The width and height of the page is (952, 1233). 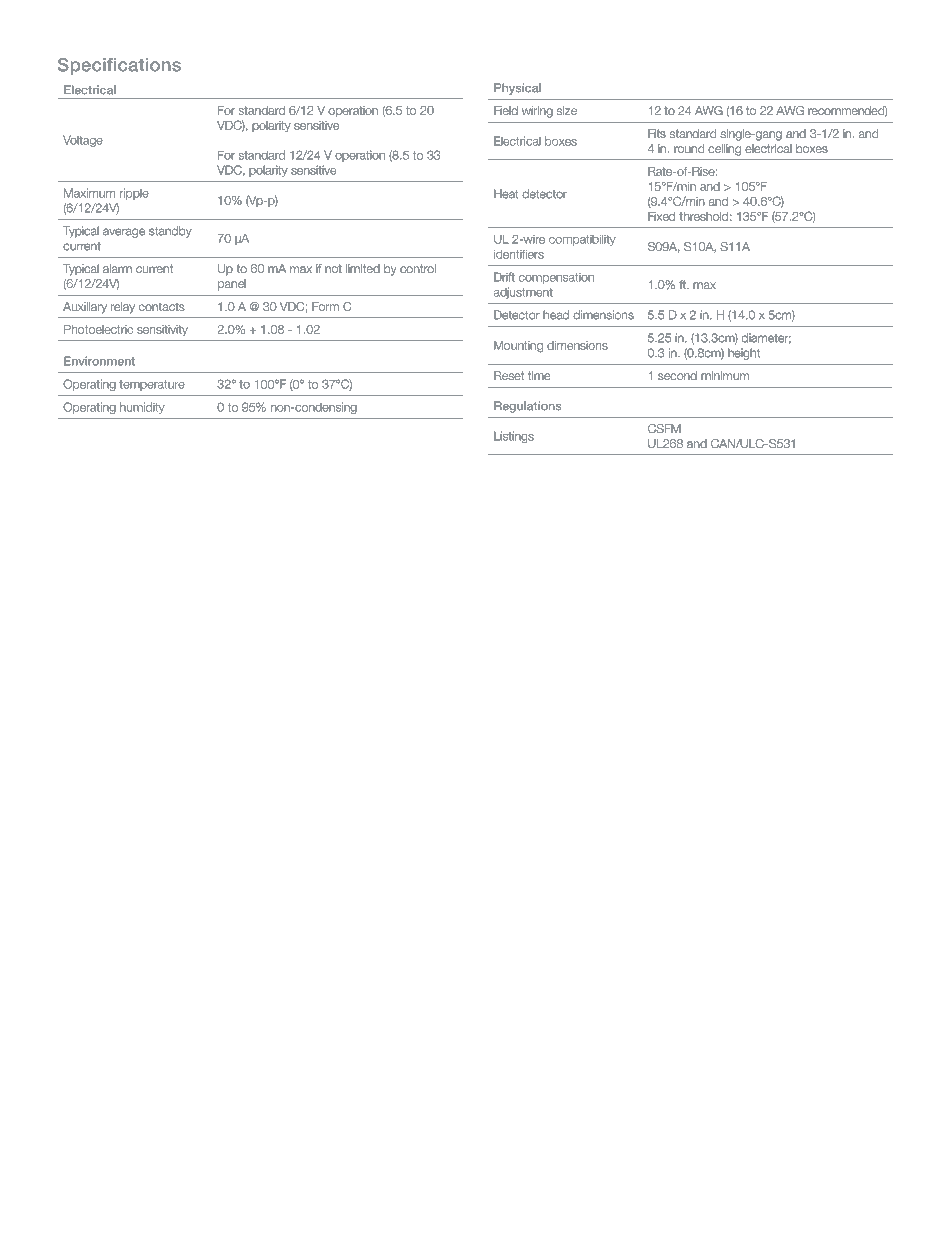 I want to click on control, so click(x=418, y=268).
